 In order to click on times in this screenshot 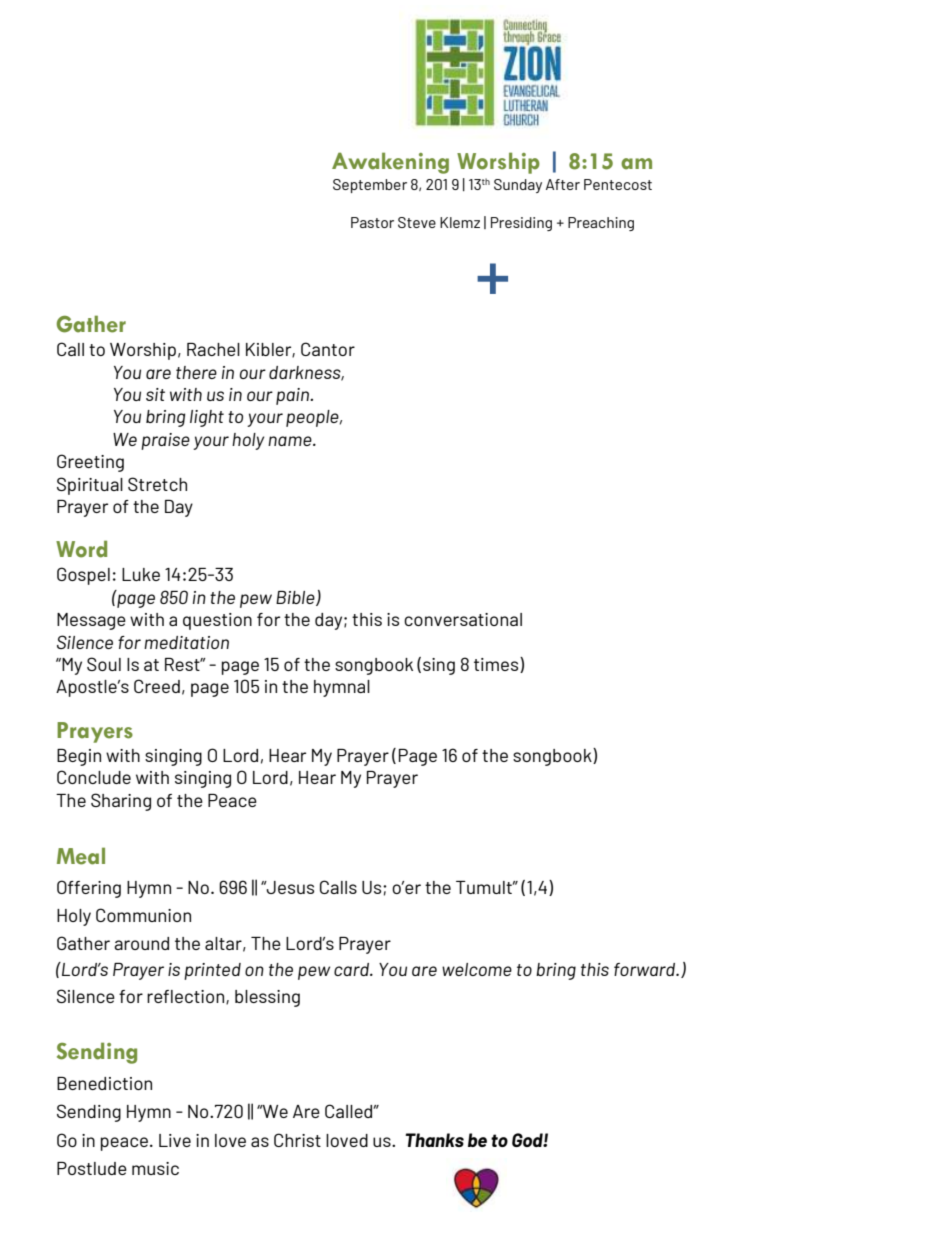, I will do `click(497, 665)`.
